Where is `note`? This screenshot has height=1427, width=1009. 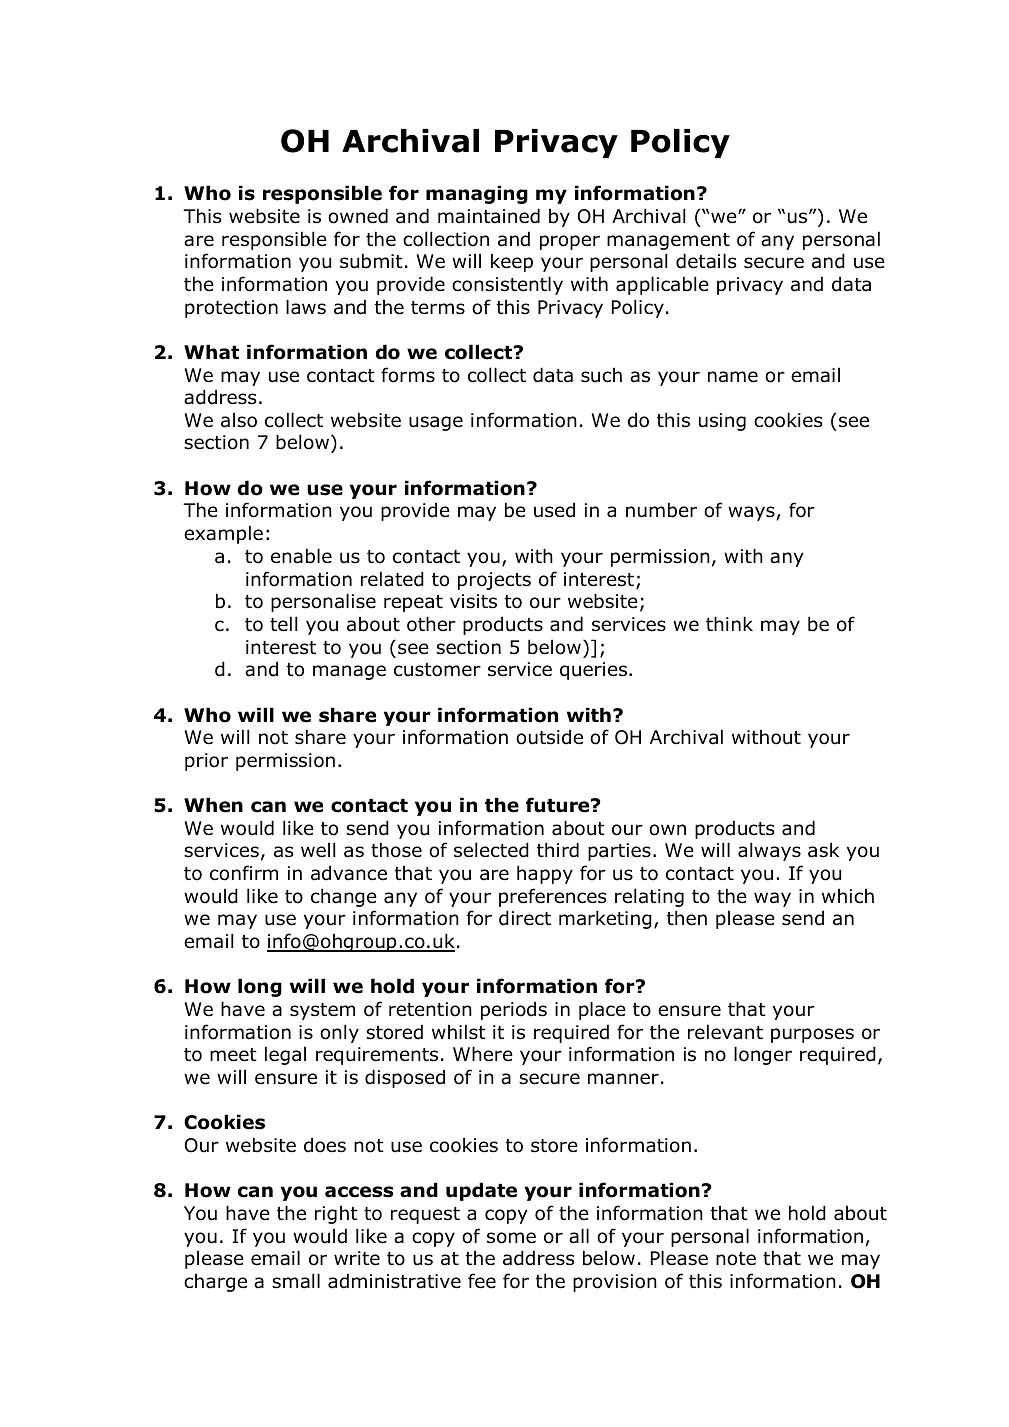 note is located at coordinates (736, 1259).
